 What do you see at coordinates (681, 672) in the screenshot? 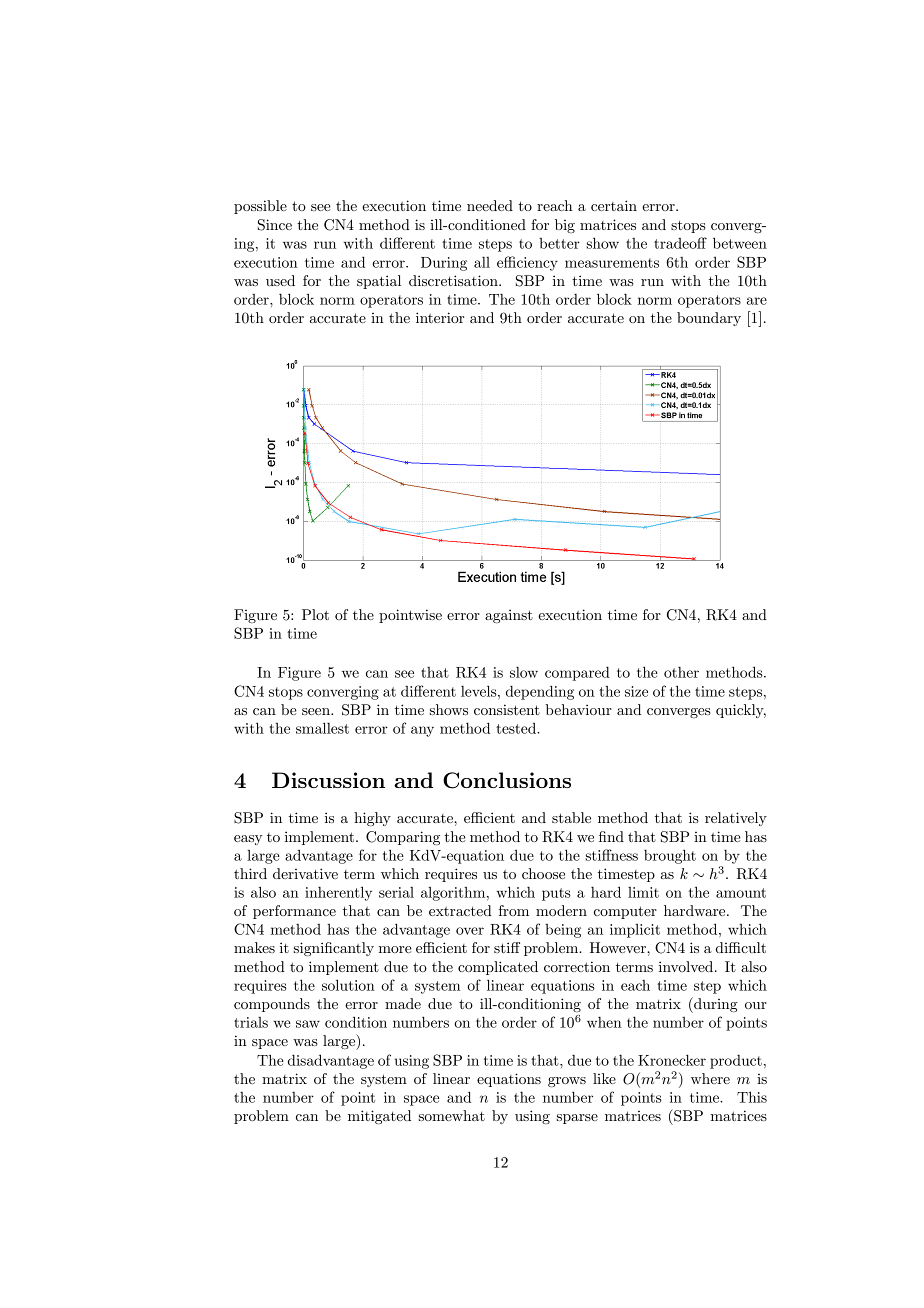
I see `other` at bounding box center [681, 672].
